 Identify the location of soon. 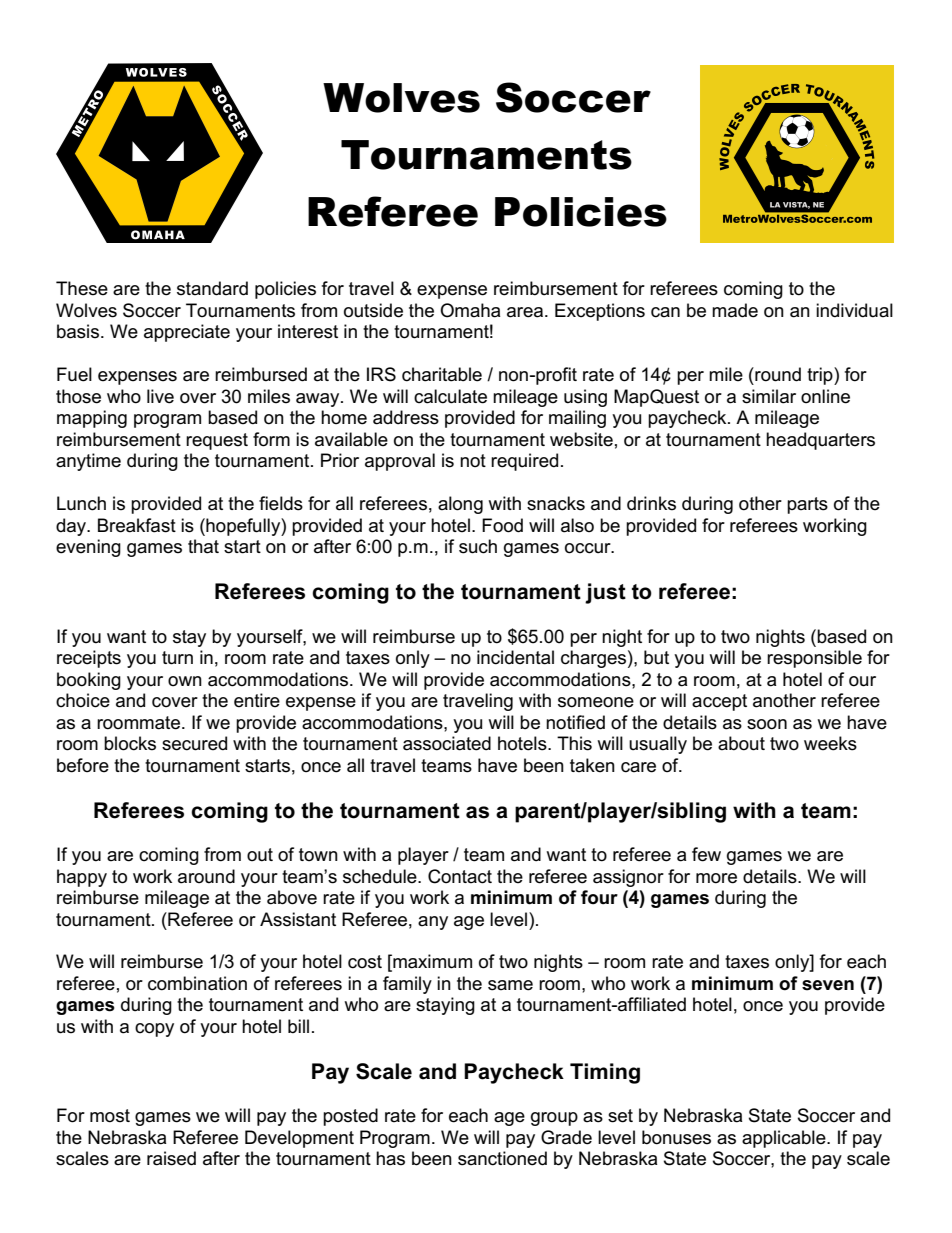
(767, 724).
